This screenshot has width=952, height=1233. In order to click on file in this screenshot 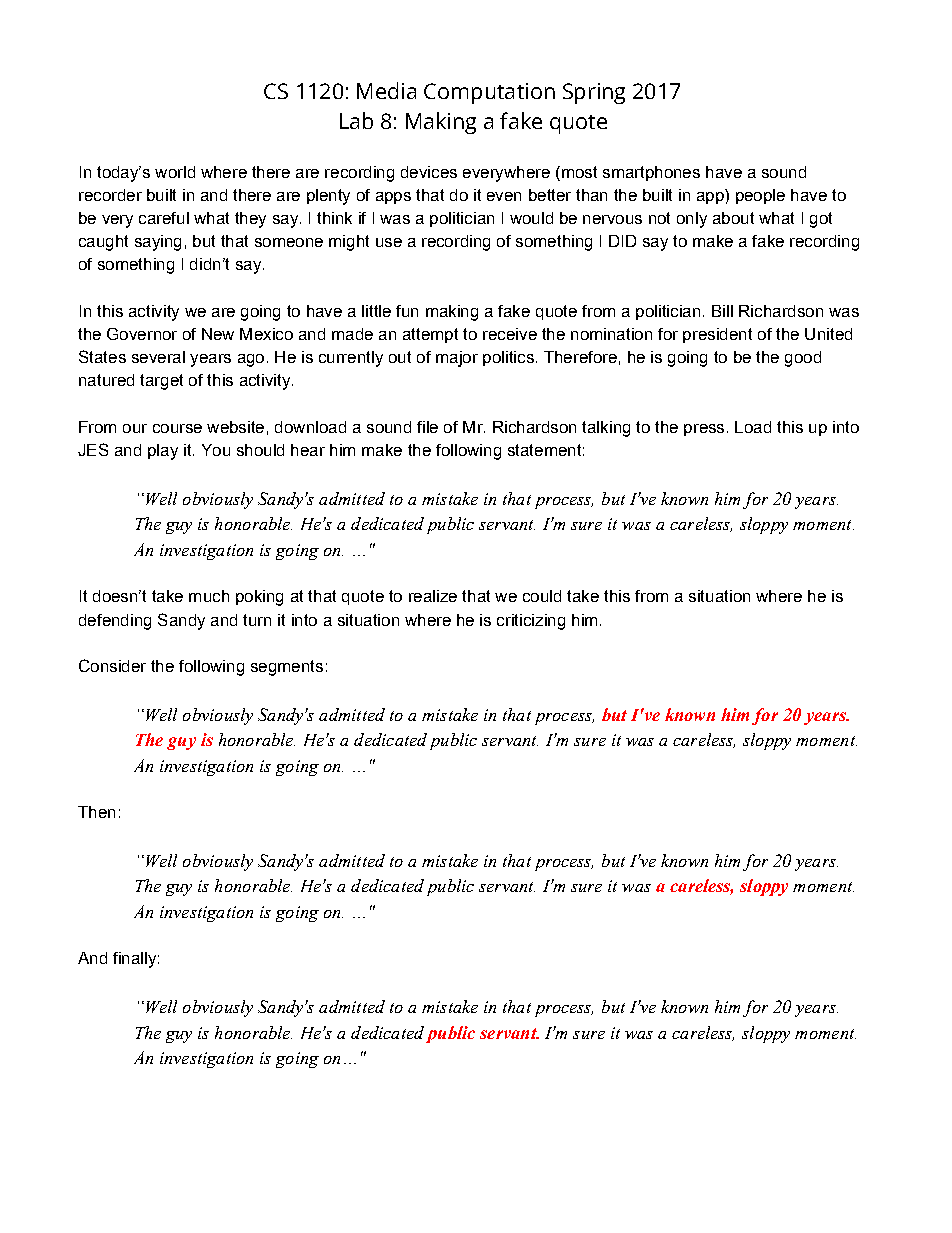, I will do `click(427, 427)`.
